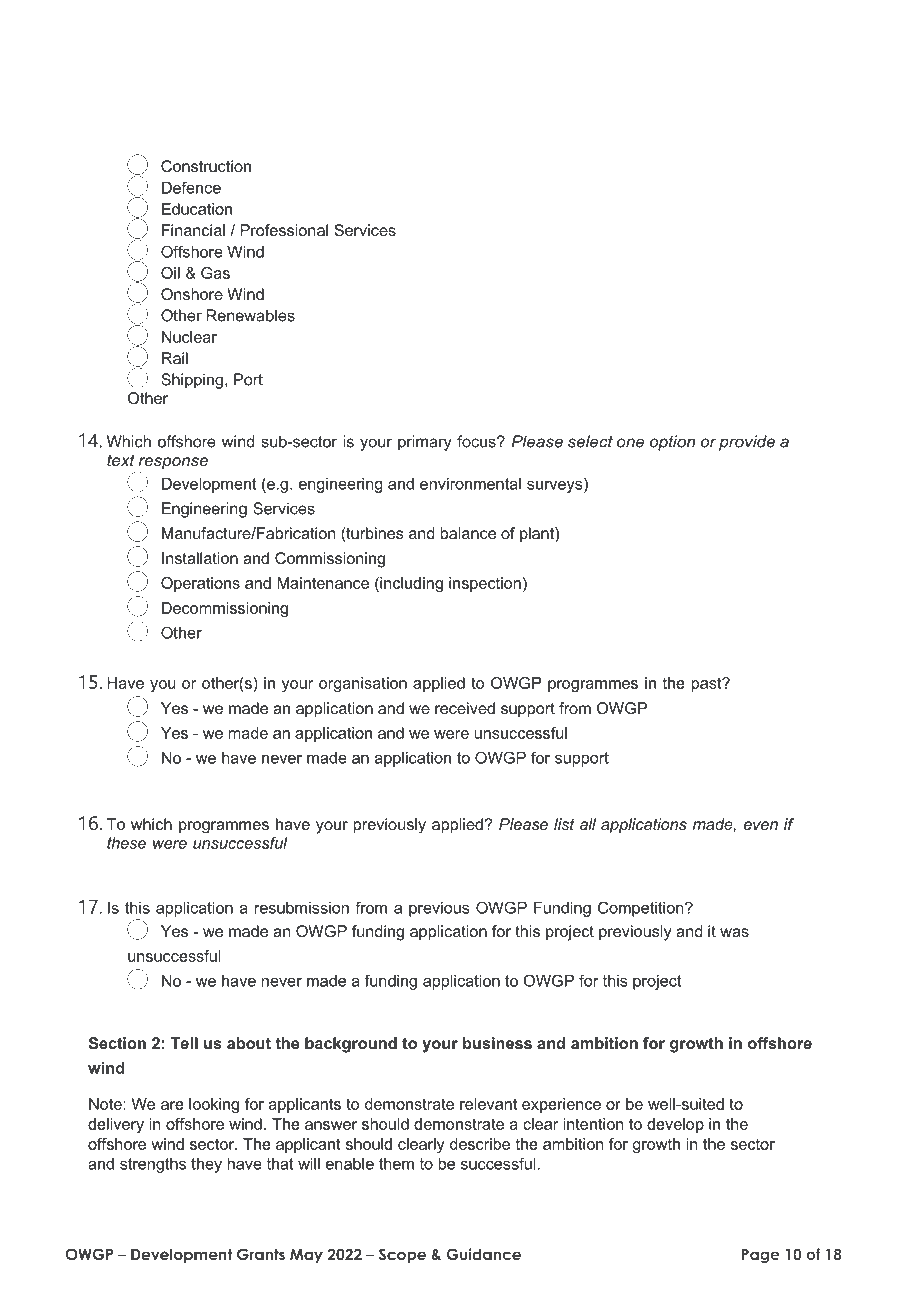 The height and width of the image is (1308, 924). What do you see at coordinates (672, 443) in the image?
I see `option` at bounding box center [672, 443].
